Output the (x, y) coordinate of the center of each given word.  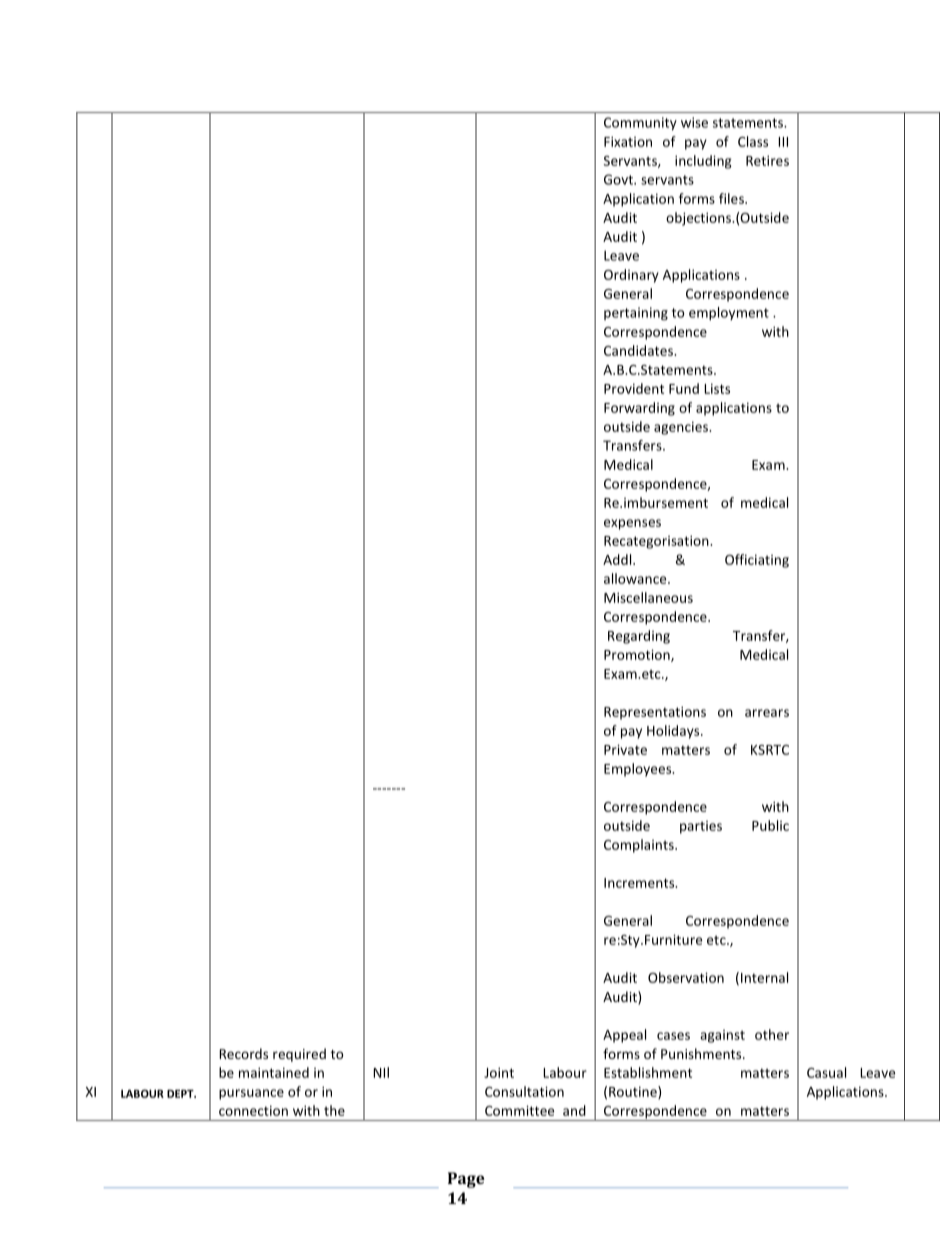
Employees (639, 770)
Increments (640, 883)
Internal (764, 977)
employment (729, 314)
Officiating (757, 561)
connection (253, 1110)
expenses (632, 524)
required (299, 1055)
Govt (619, 179)
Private (625, 749)
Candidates (639, 350)
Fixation (628, 141)
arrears (767, 713)
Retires (767, 160)
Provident (634, 388)
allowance (636, 578)
